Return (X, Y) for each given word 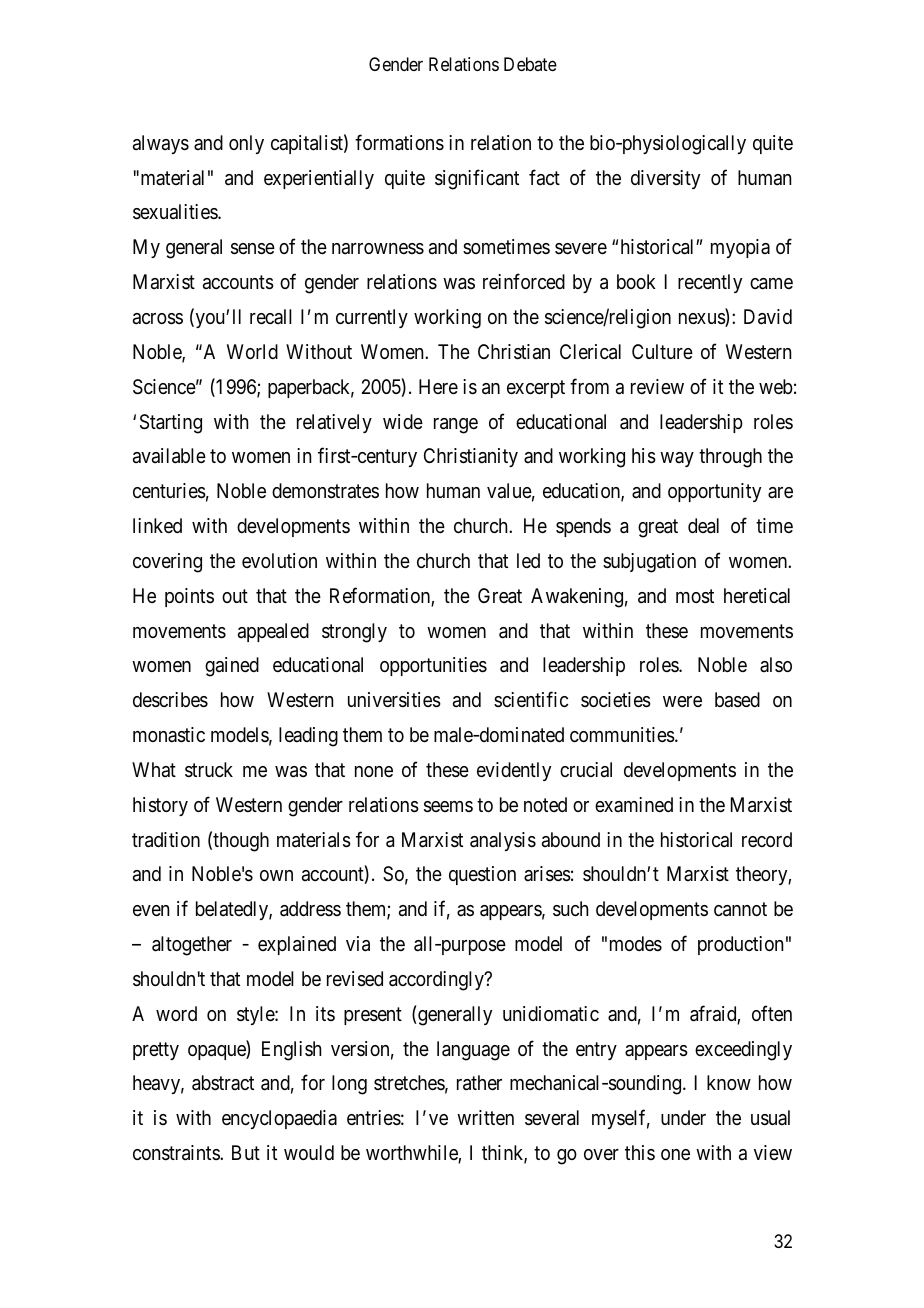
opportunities (433, 666)
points (189, 597)
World (252, 351)
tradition (166, 840)
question (482, 875)
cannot (740, 910)
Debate (530, 64)
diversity (665, 179)
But (246, 1152)
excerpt (536, 389)
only (246, 144)
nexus (702, 320)
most (695, 596)
